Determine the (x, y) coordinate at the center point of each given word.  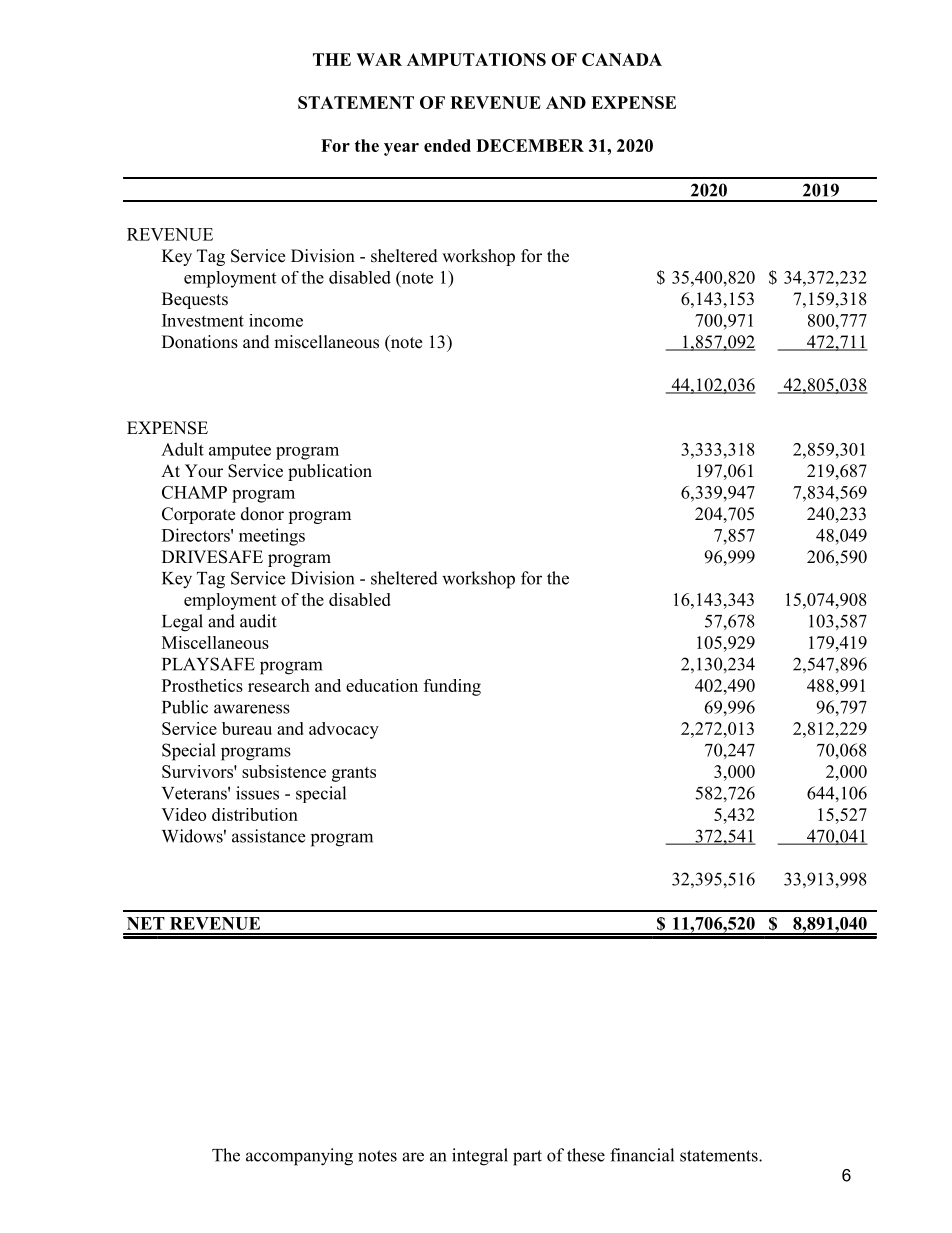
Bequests (195, 300)
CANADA (622, 59)
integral (480, 1157)
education (382, 685)
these (586, 1155)
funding (452, 687)
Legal (182, 623)
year (401, 149)
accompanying (299, 1157)
